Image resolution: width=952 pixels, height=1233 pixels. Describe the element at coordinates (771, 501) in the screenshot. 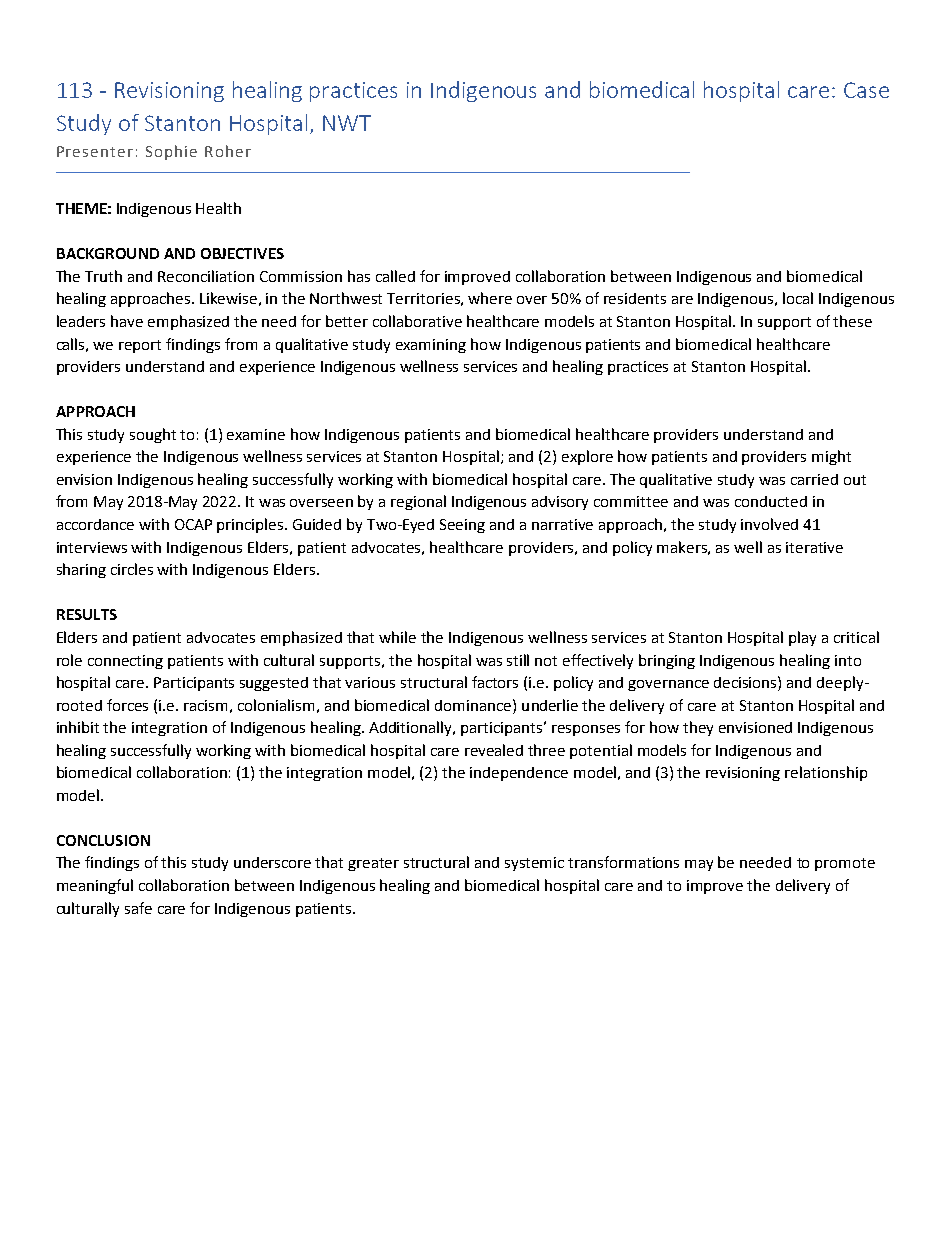

I see `conducted` at that location.
